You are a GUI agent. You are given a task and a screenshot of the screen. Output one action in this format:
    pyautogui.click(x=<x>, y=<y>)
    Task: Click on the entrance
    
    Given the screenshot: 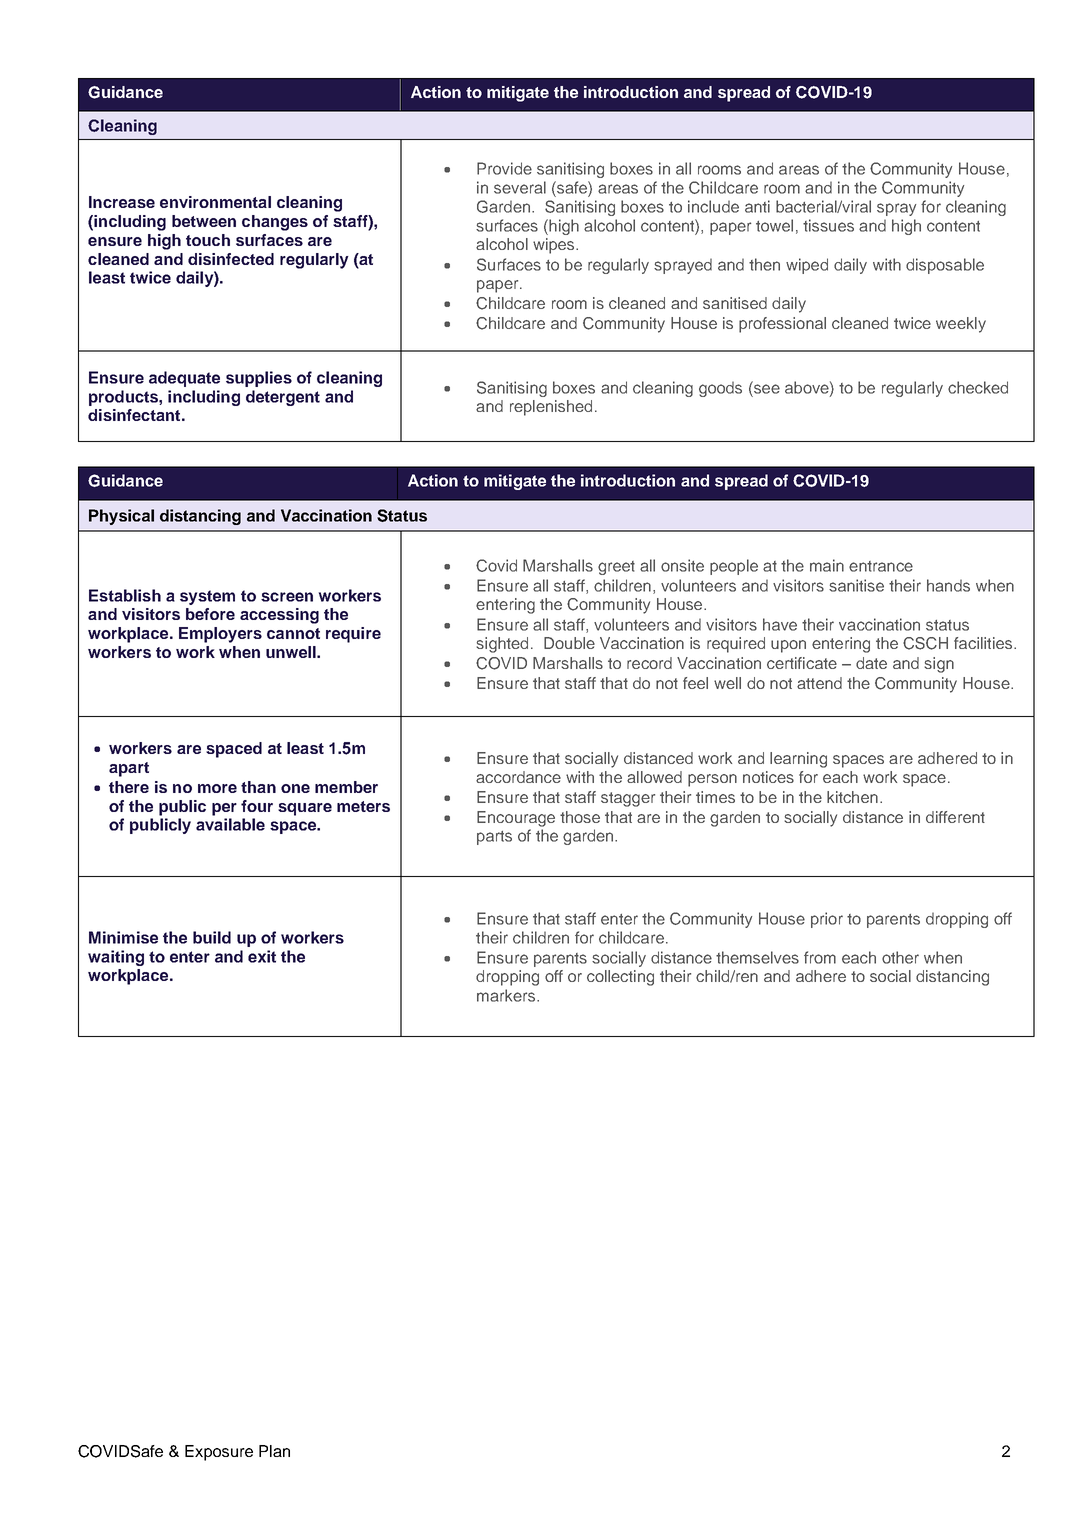 What is the action you would take?
    pyautogui.click(x=881, y=566)
